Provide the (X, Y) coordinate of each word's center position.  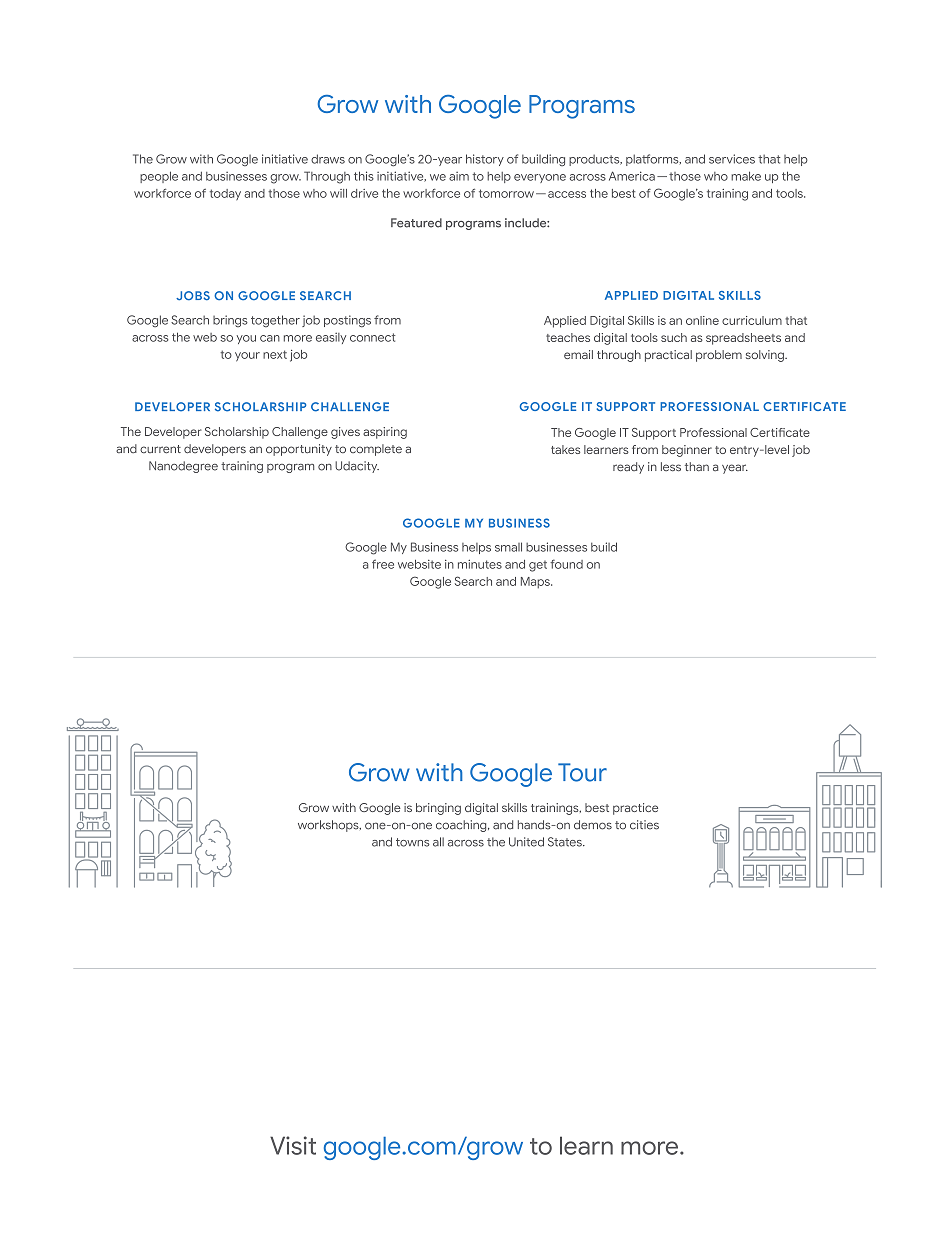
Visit (293, 1145)
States (566, 842)
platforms (653, 160)
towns (412, 842)
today (225, 194)
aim (459, 176)
